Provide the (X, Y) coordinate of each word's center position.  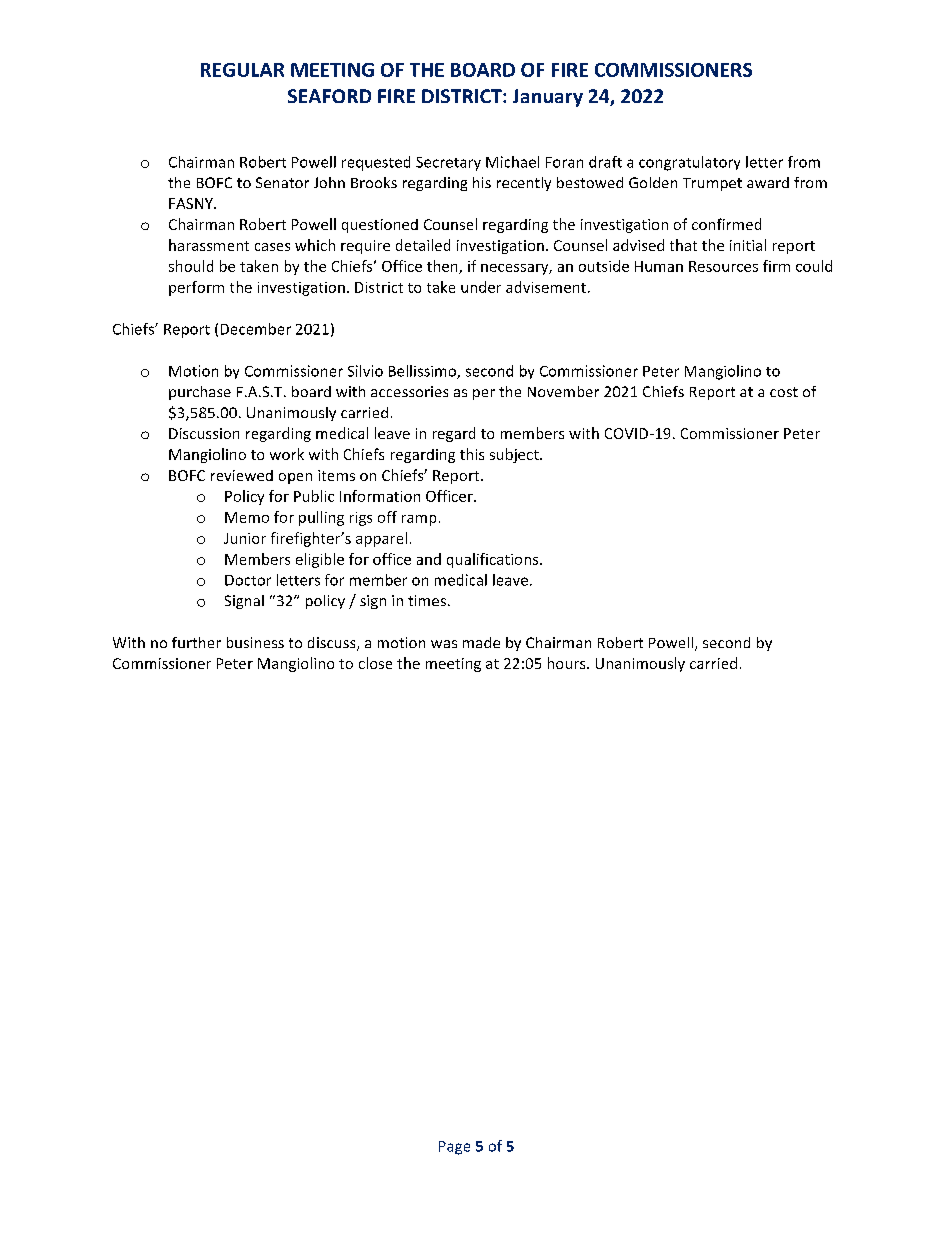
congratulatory (689, 163)
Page (454, 1148)
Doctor (248, 580)
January (548, 98)
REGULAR (242, 70)
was (444, 644)
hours (568, 663)
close (375, 663)
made (481, 642)
